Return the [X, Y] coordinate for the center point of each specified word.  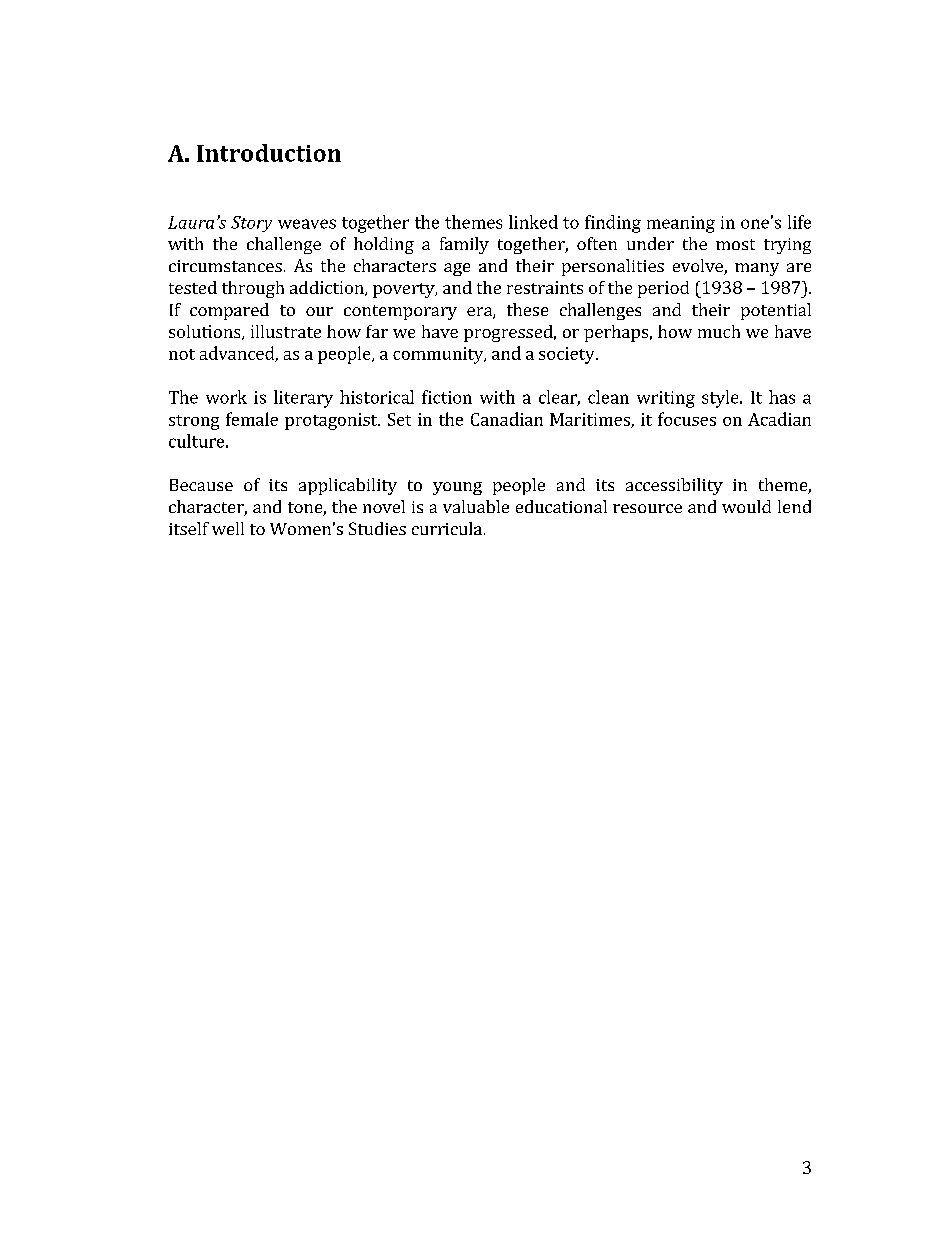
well [228, 528]
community [439, 355]
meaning [681, 224]
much [719, 331]
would [746, 506]
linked [533, 222]
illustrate [286, 331]
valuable [476, 506]
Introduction [269, 153]
